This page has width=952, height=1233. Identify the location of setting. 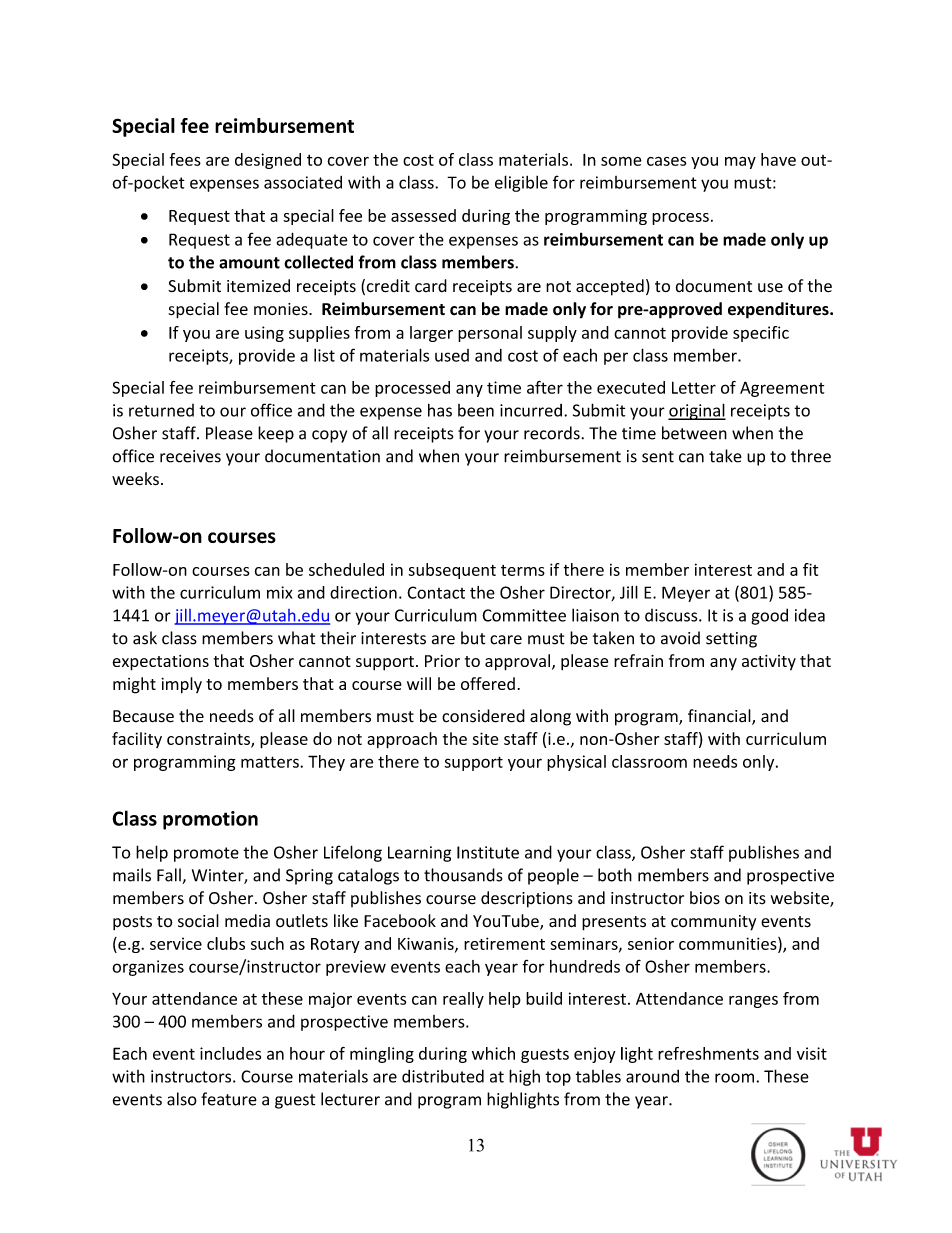
(731, 640).
